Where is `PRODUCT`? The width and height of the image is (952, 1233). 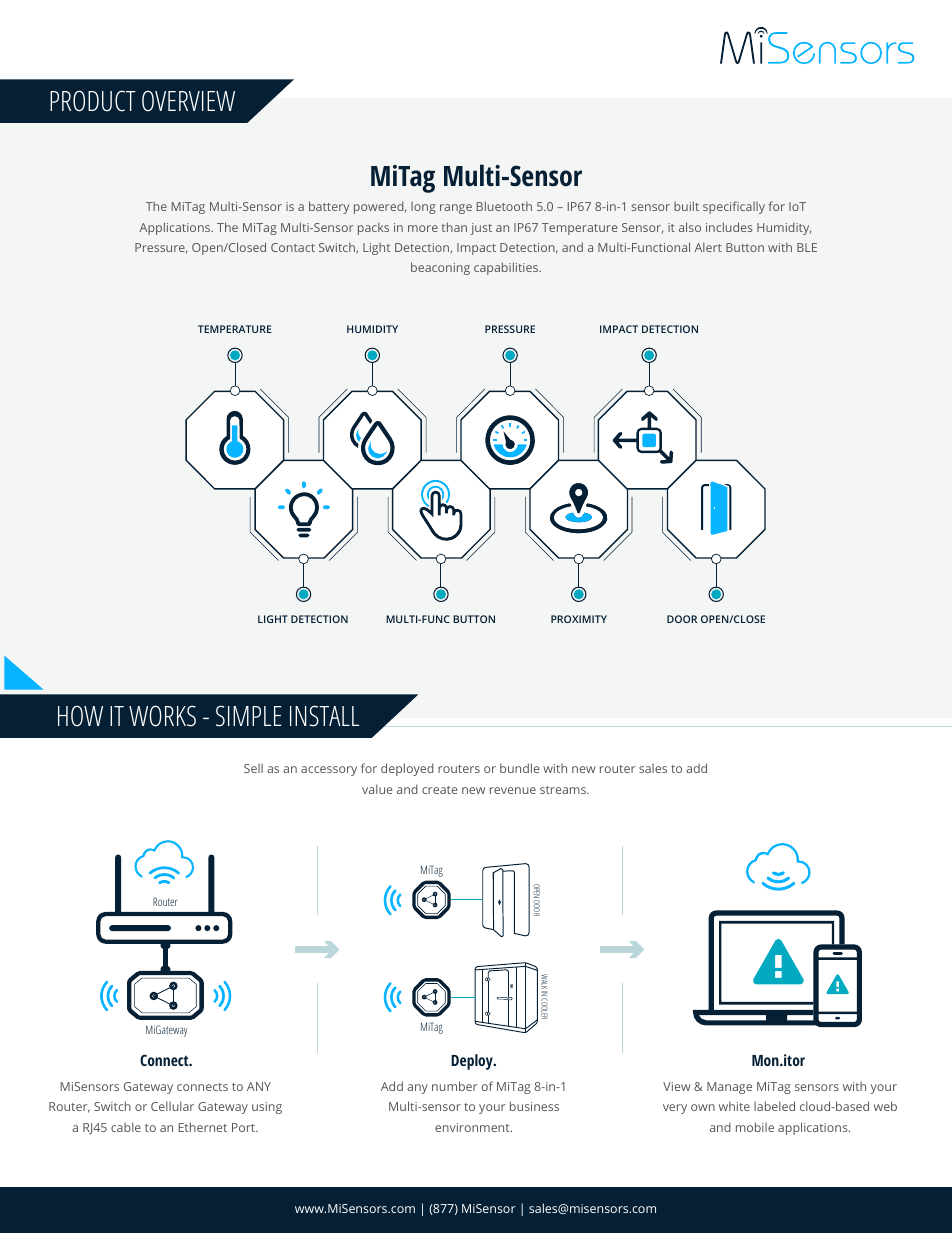 PRODUCT is located at coordinates (93, 101).
